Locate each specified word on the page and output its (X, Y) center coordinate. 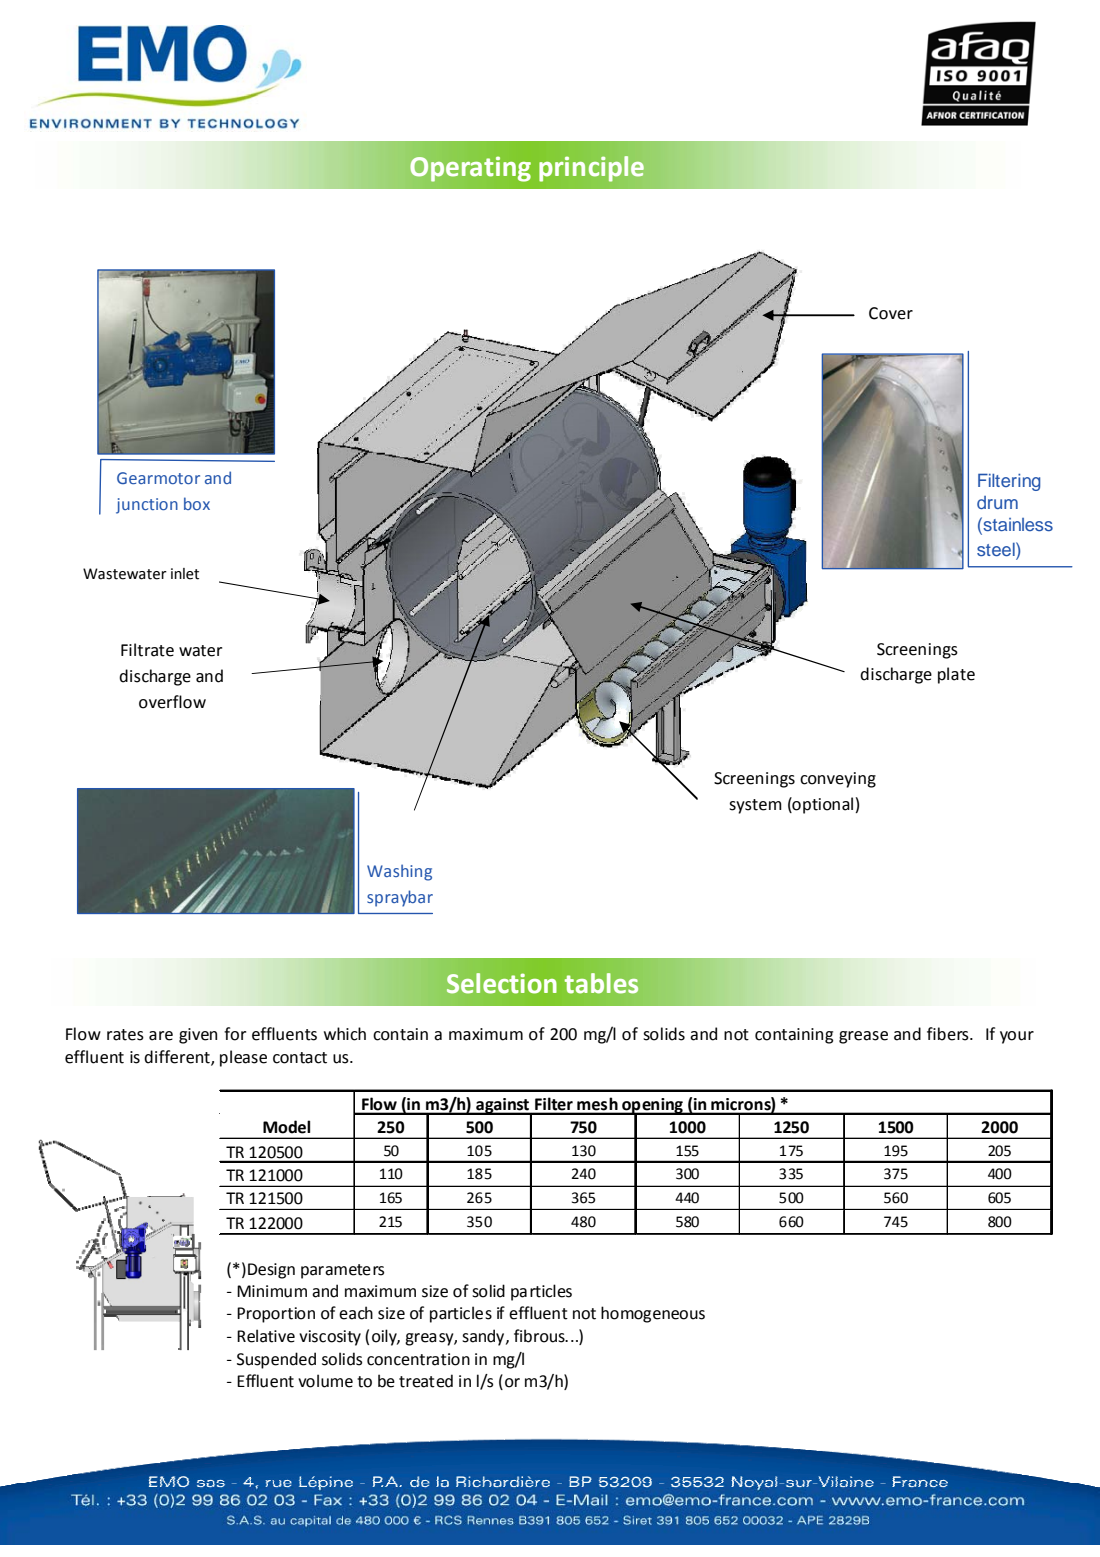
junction (147, 506)
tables (601, 983)
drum (997, 502)
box (197, 503)
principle (591, 169)
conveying (838, 780)
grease (863, 1037)
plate (956, 675)
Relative (266, 1336)
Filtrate (147, 650)
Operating (470, 169)
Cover (891, 313)
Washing (399, 872)
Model (286, 1127)
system (755, 806)
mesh (597, 1104)
